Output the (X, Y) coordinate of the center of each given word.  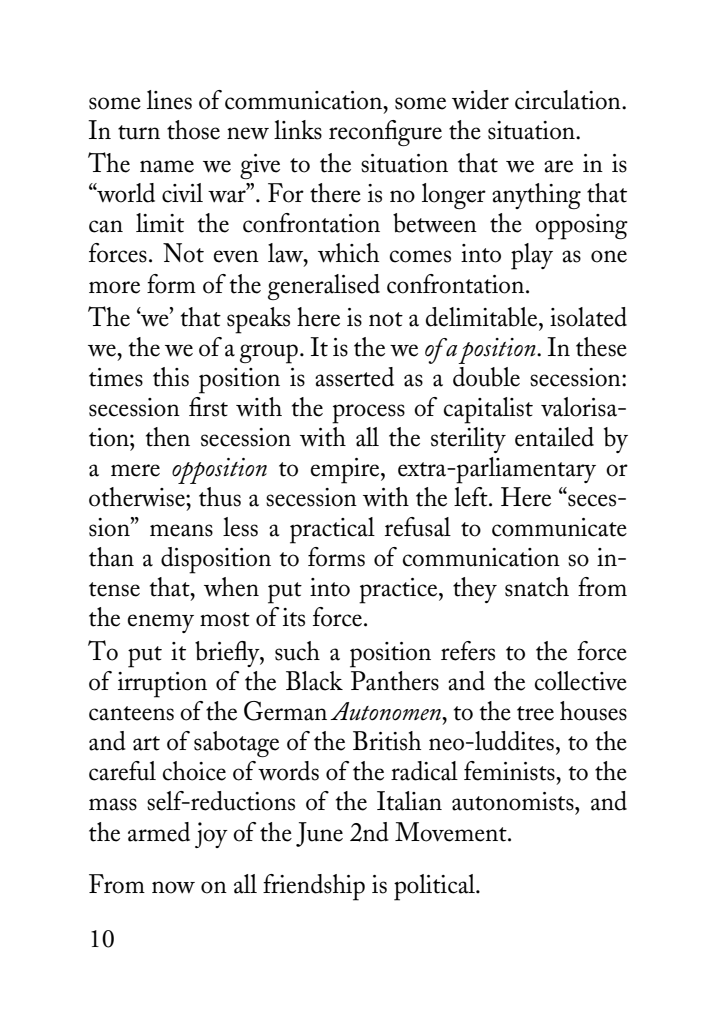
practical (332, 530)
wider (480, 100)
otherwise (138, 497)
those (193, 130)
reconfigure (385, 133)
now (173, 887)
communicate (559, 527)
